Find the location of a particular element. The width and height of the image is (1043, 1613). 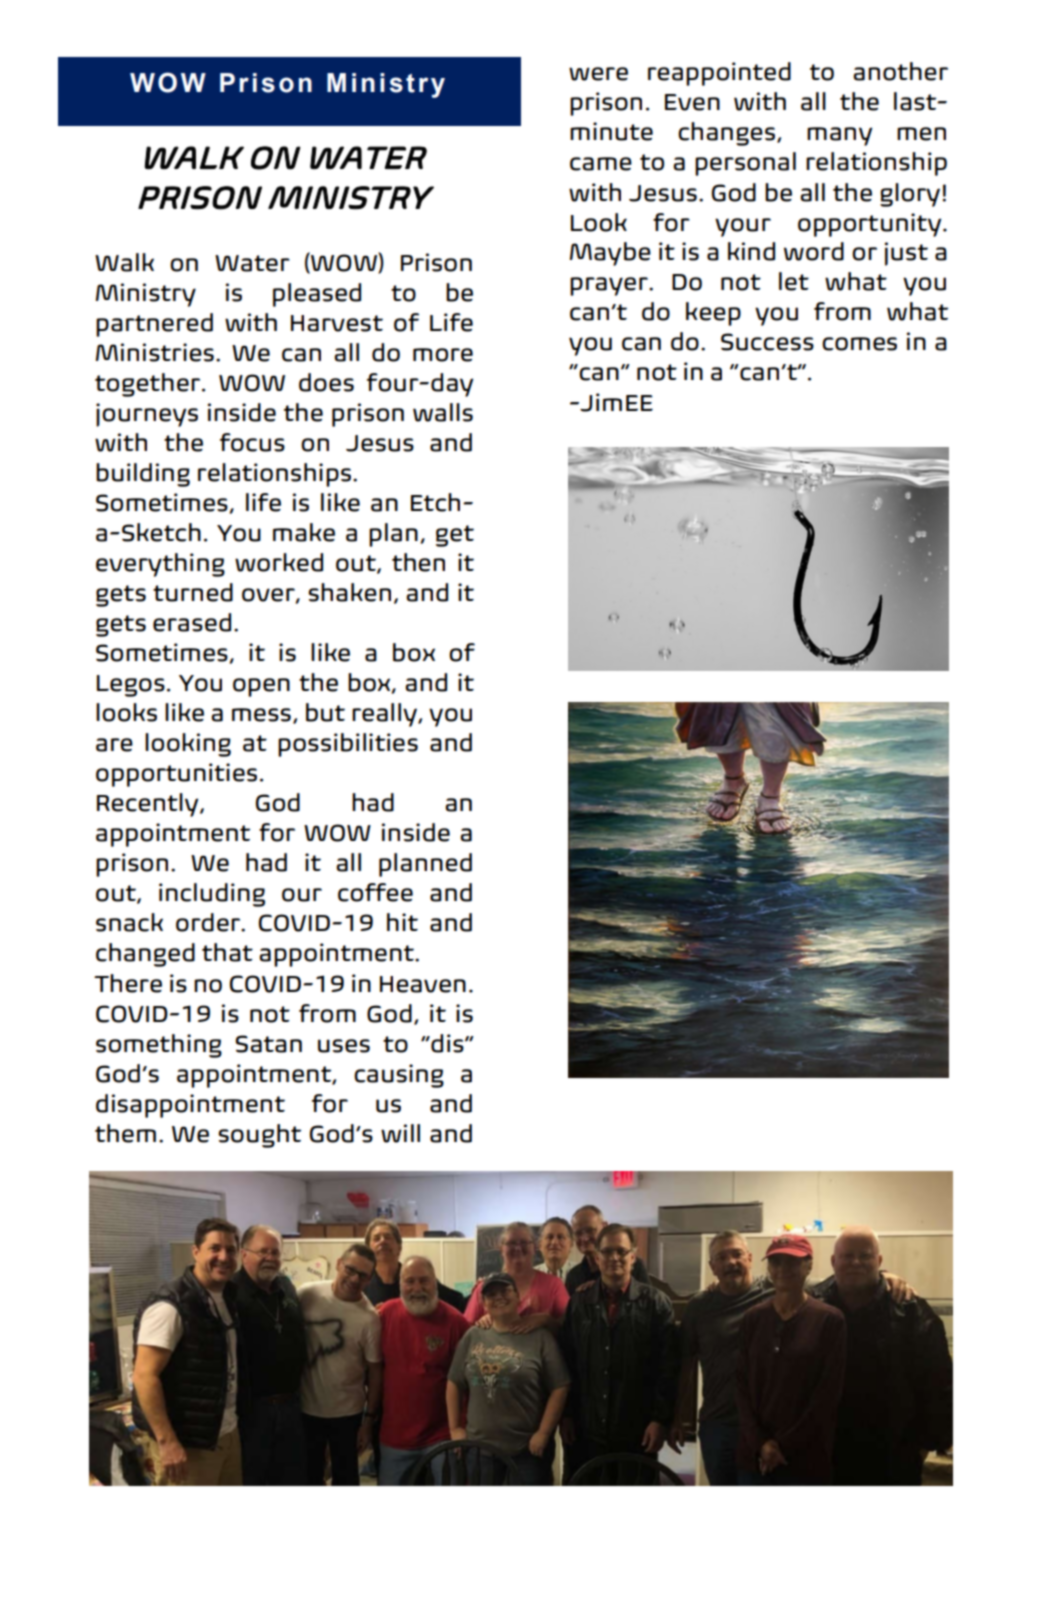

were is located at coordinates (598, 74).
